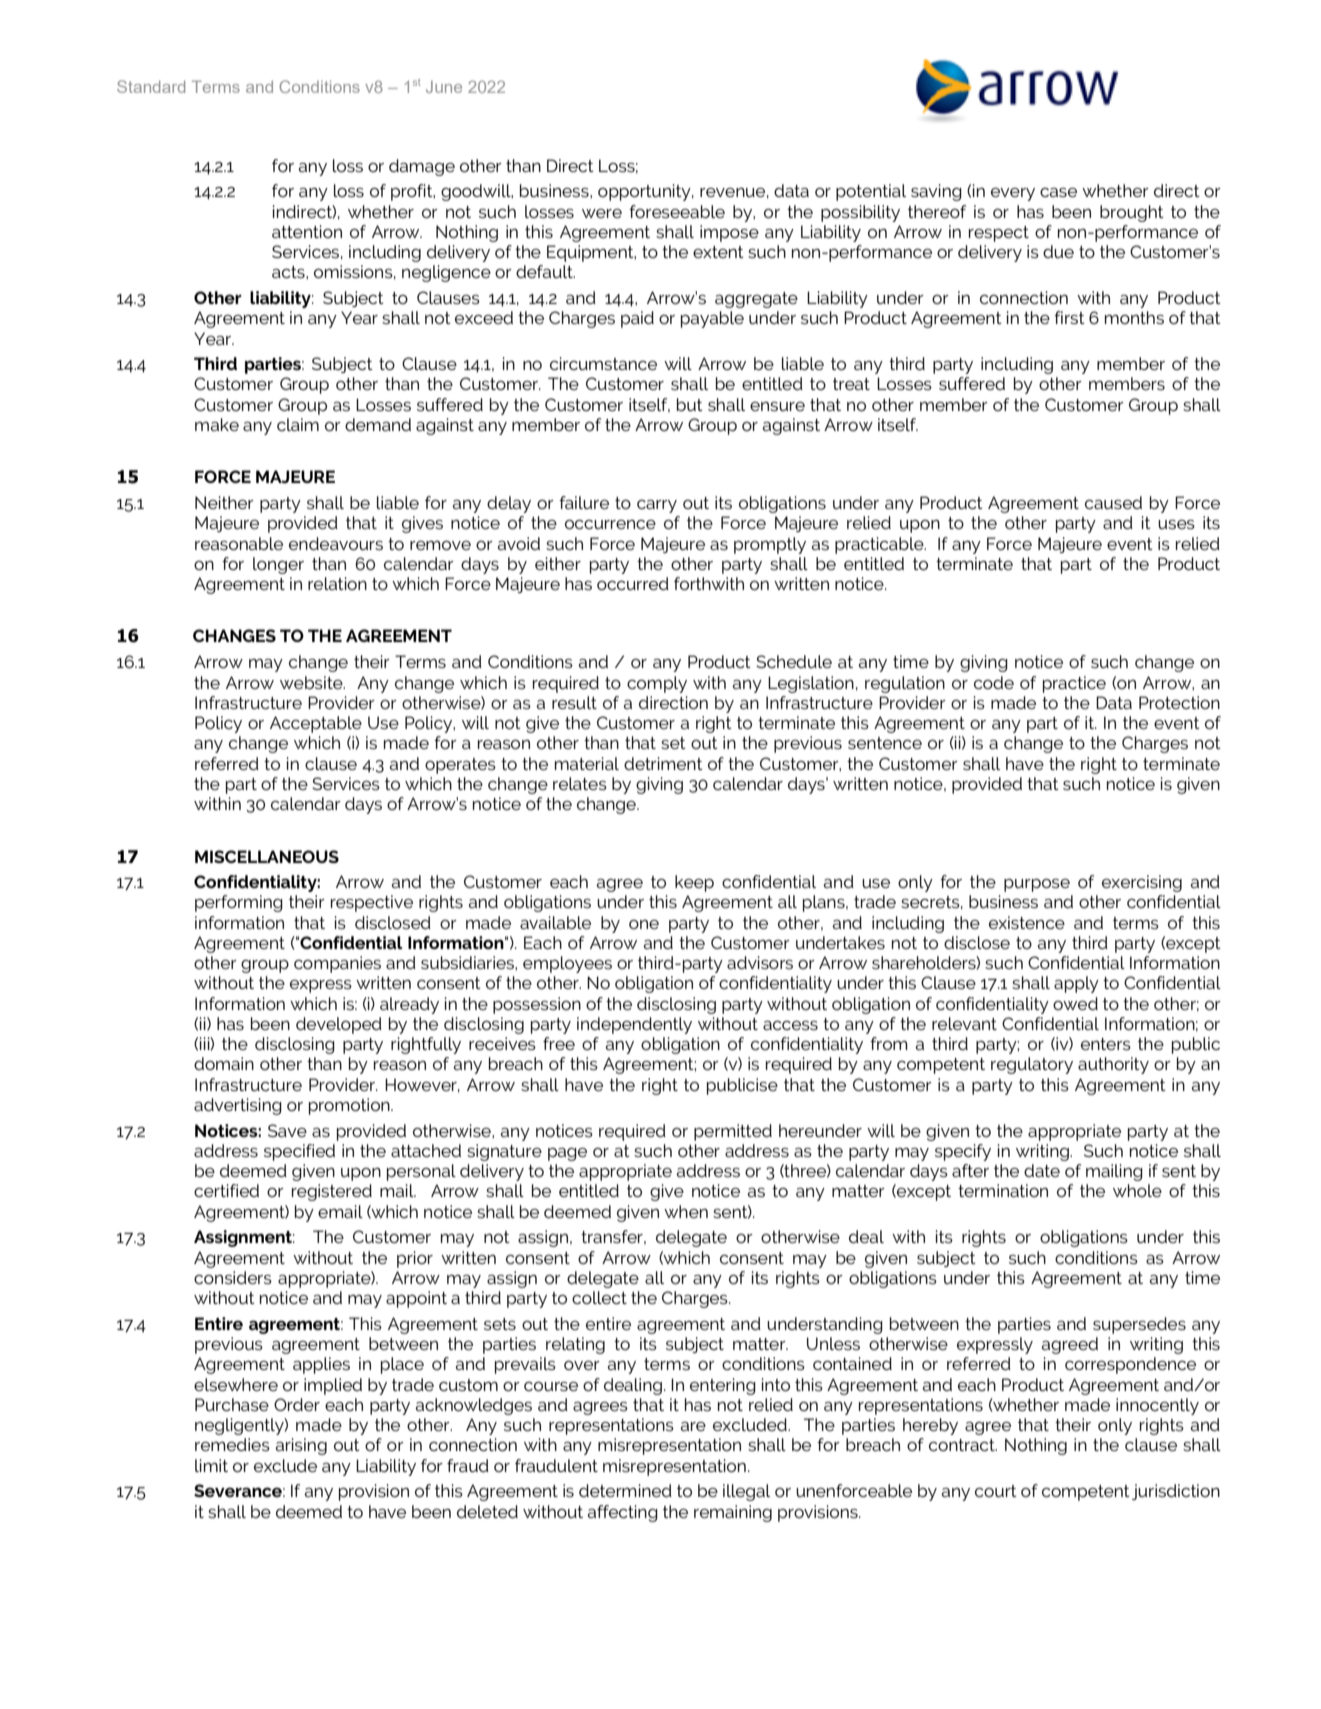 Image resolution: width=1321 pixels, height=1709 pixels. Describe the element at coordinates (151, 86) in the image. I see `Standard` at that location.
